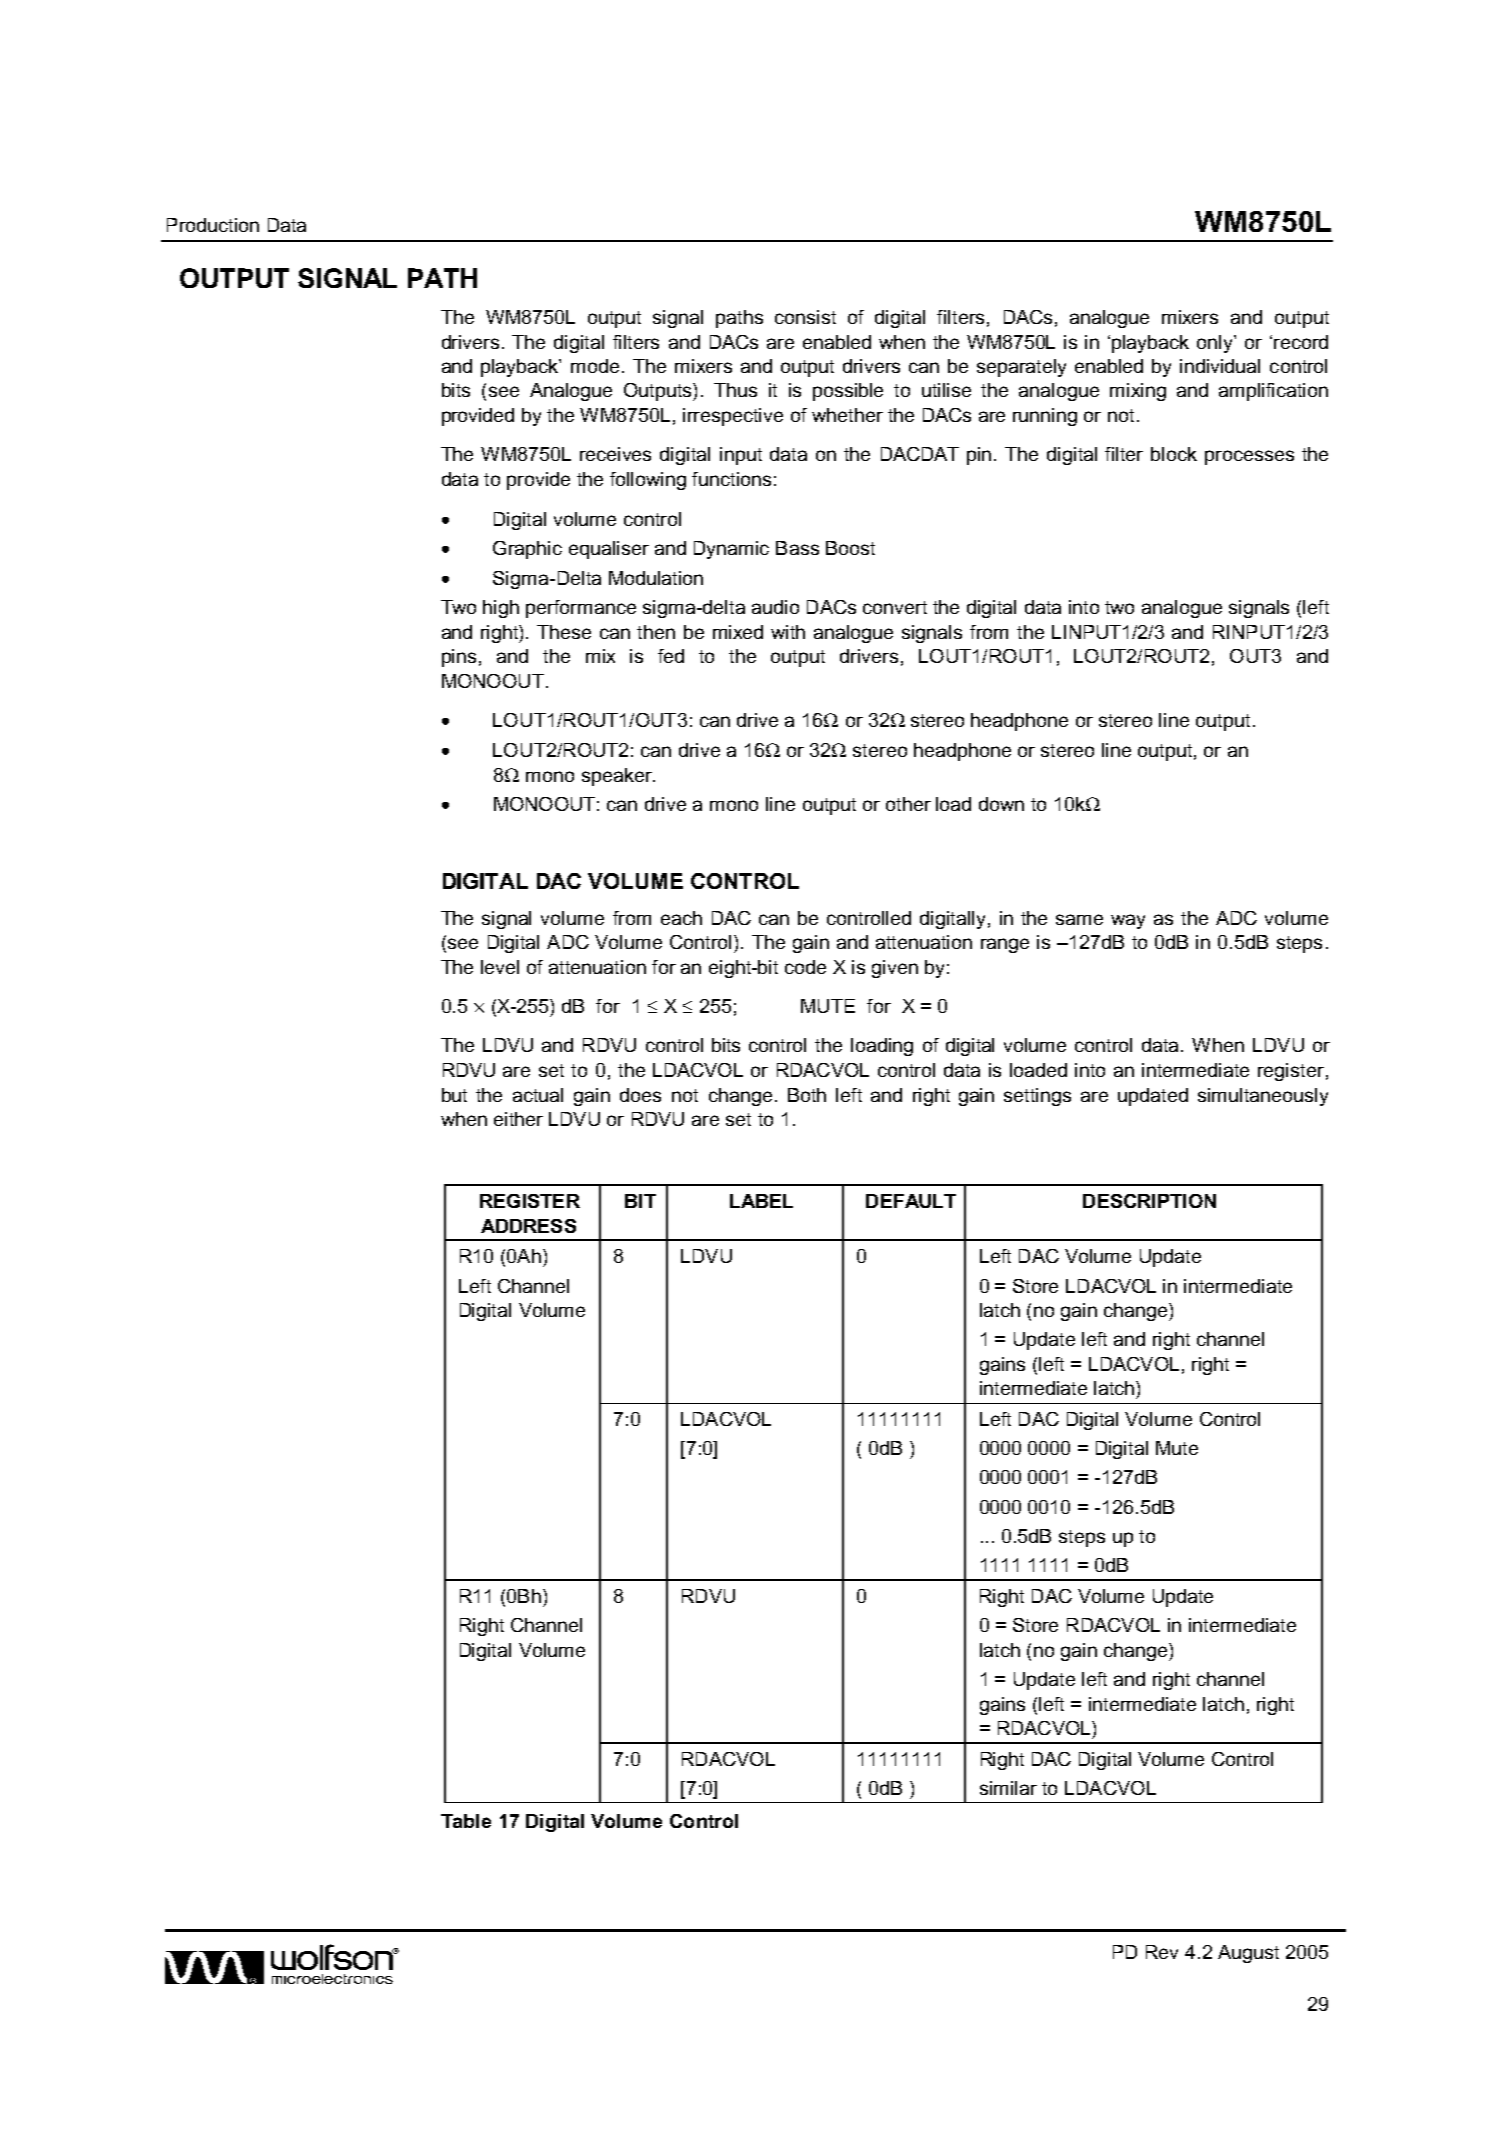 The image size is (1508, 2134). I want to click on simultaneously, so click(1263, 1097).
